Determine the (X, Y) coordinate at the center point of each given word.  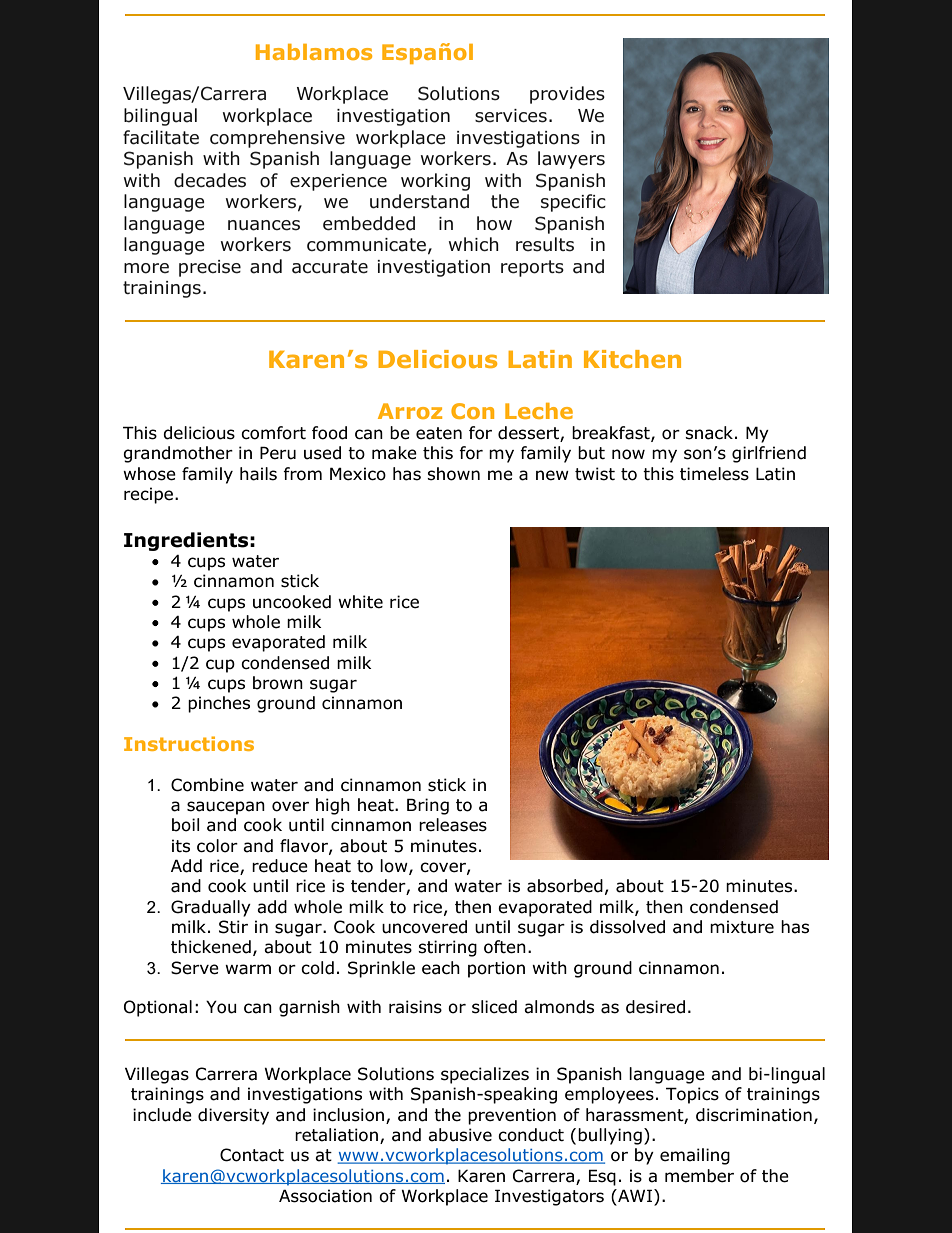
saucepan (226, 808)
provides (567, 95)
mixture (742, 927)
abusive (460, 1135)
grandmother (178, 454)
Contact (252, 1155)
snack (709, 433)
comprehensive (277, 139)
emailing (695, 1156)
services (511, 116)
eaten (439, 433)
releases (453, 825)
